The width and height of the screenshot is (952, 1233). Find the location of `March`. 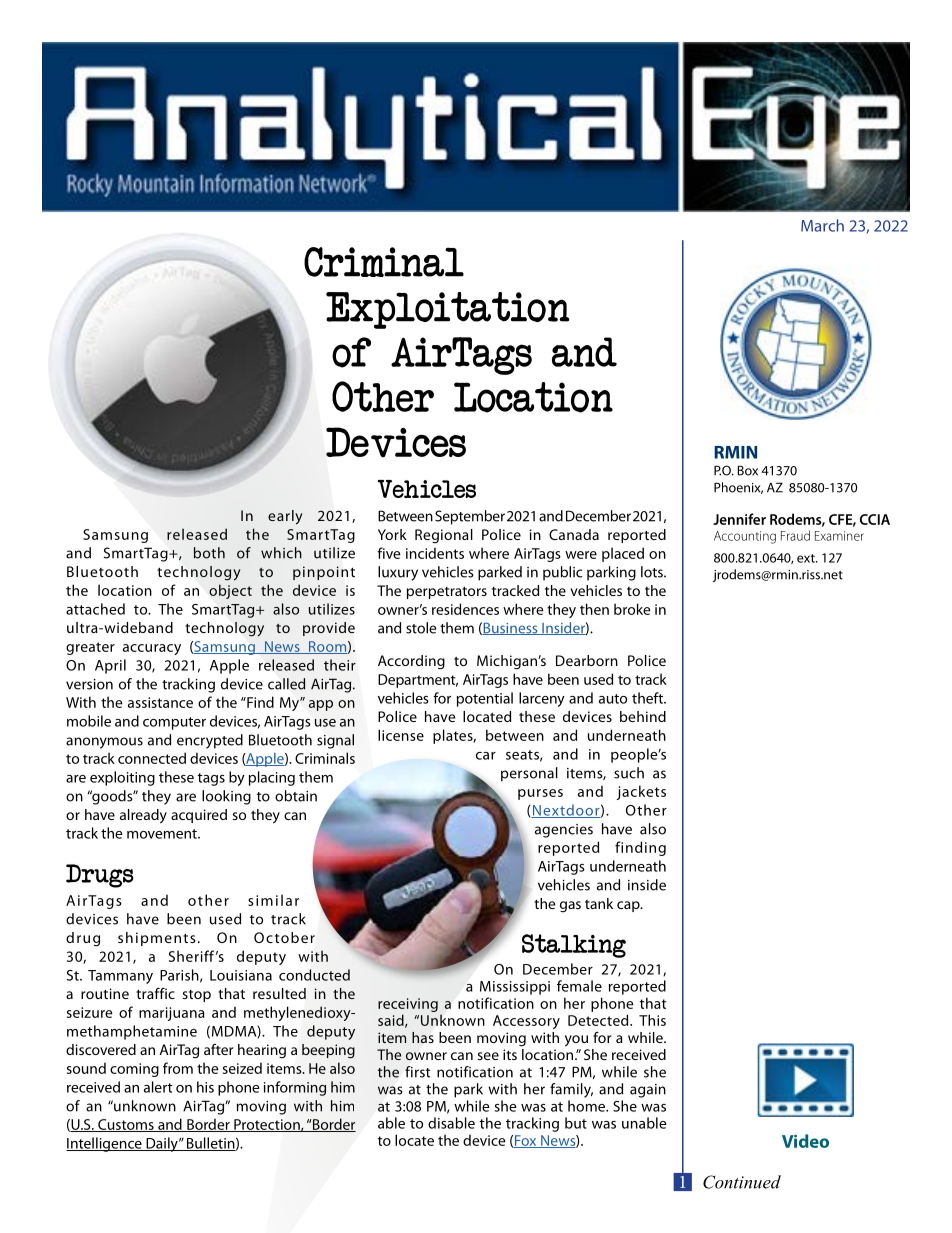

March is located at coordinates (822, 225).
